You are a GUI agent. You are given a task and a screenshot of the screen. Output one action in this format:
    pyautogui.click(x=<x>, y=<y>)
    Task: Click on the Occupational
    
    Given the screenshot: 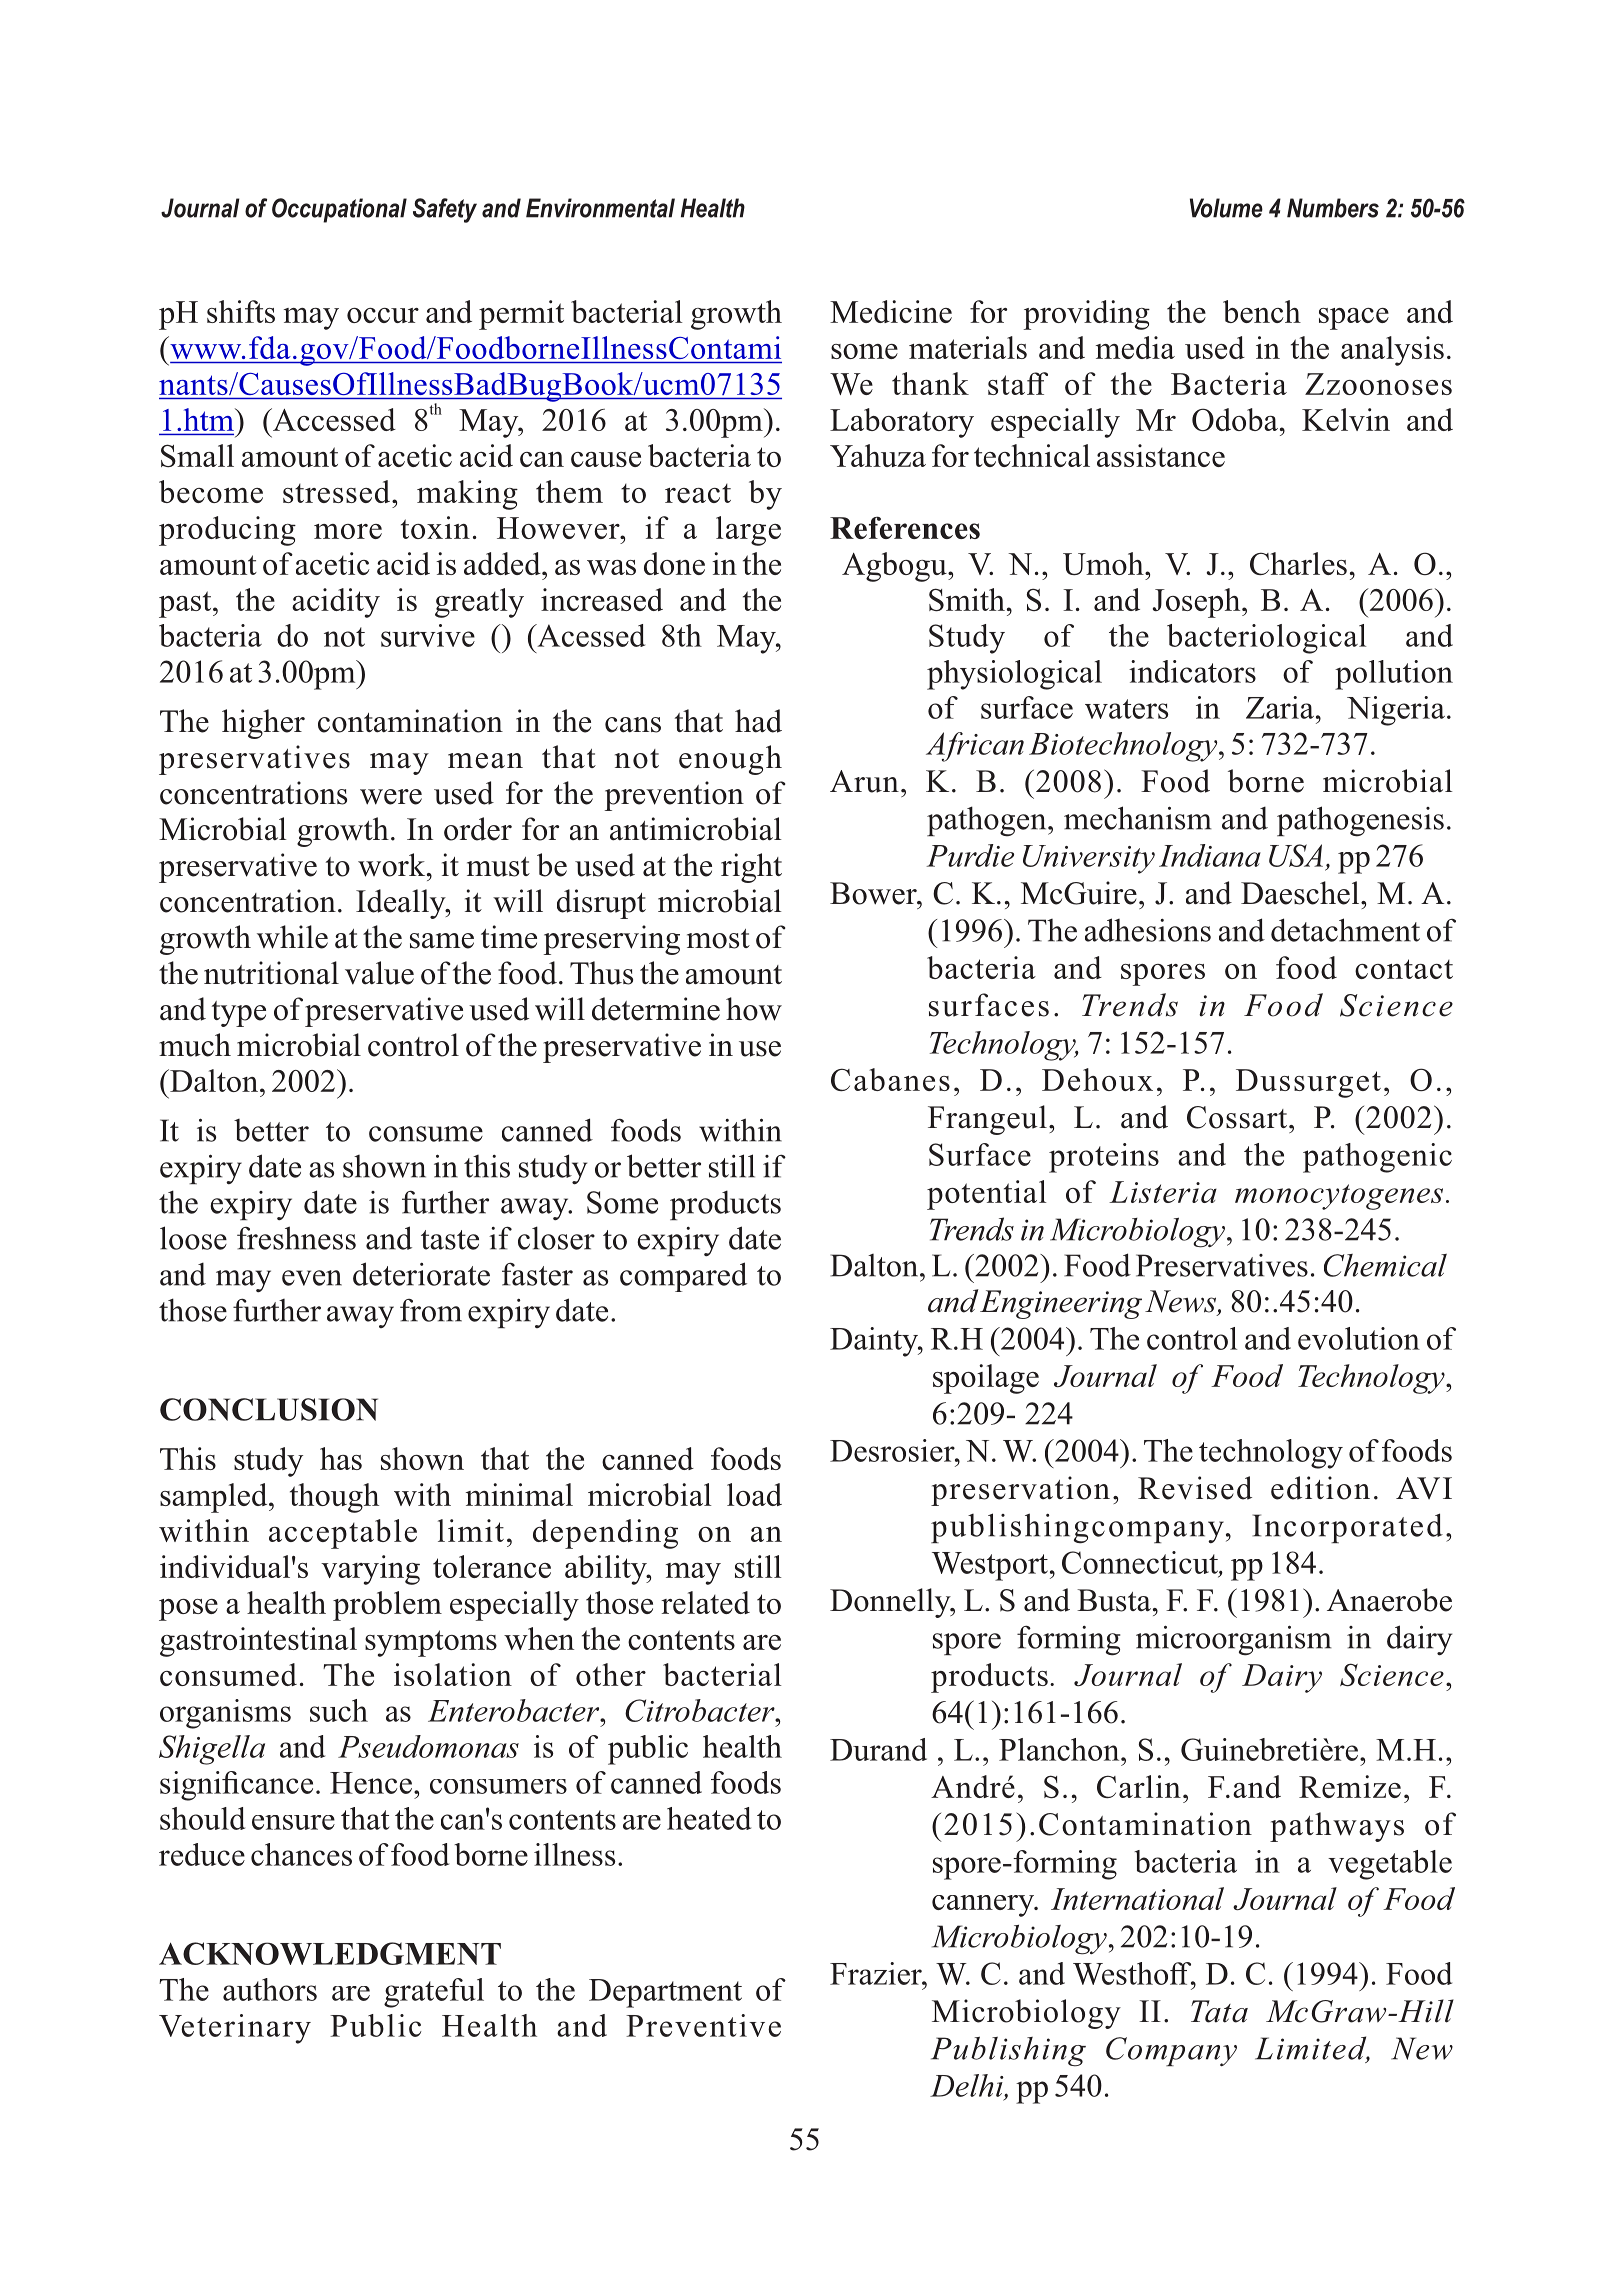 What is the action you would take?
    pyautogui.click(x=339, y=210)
